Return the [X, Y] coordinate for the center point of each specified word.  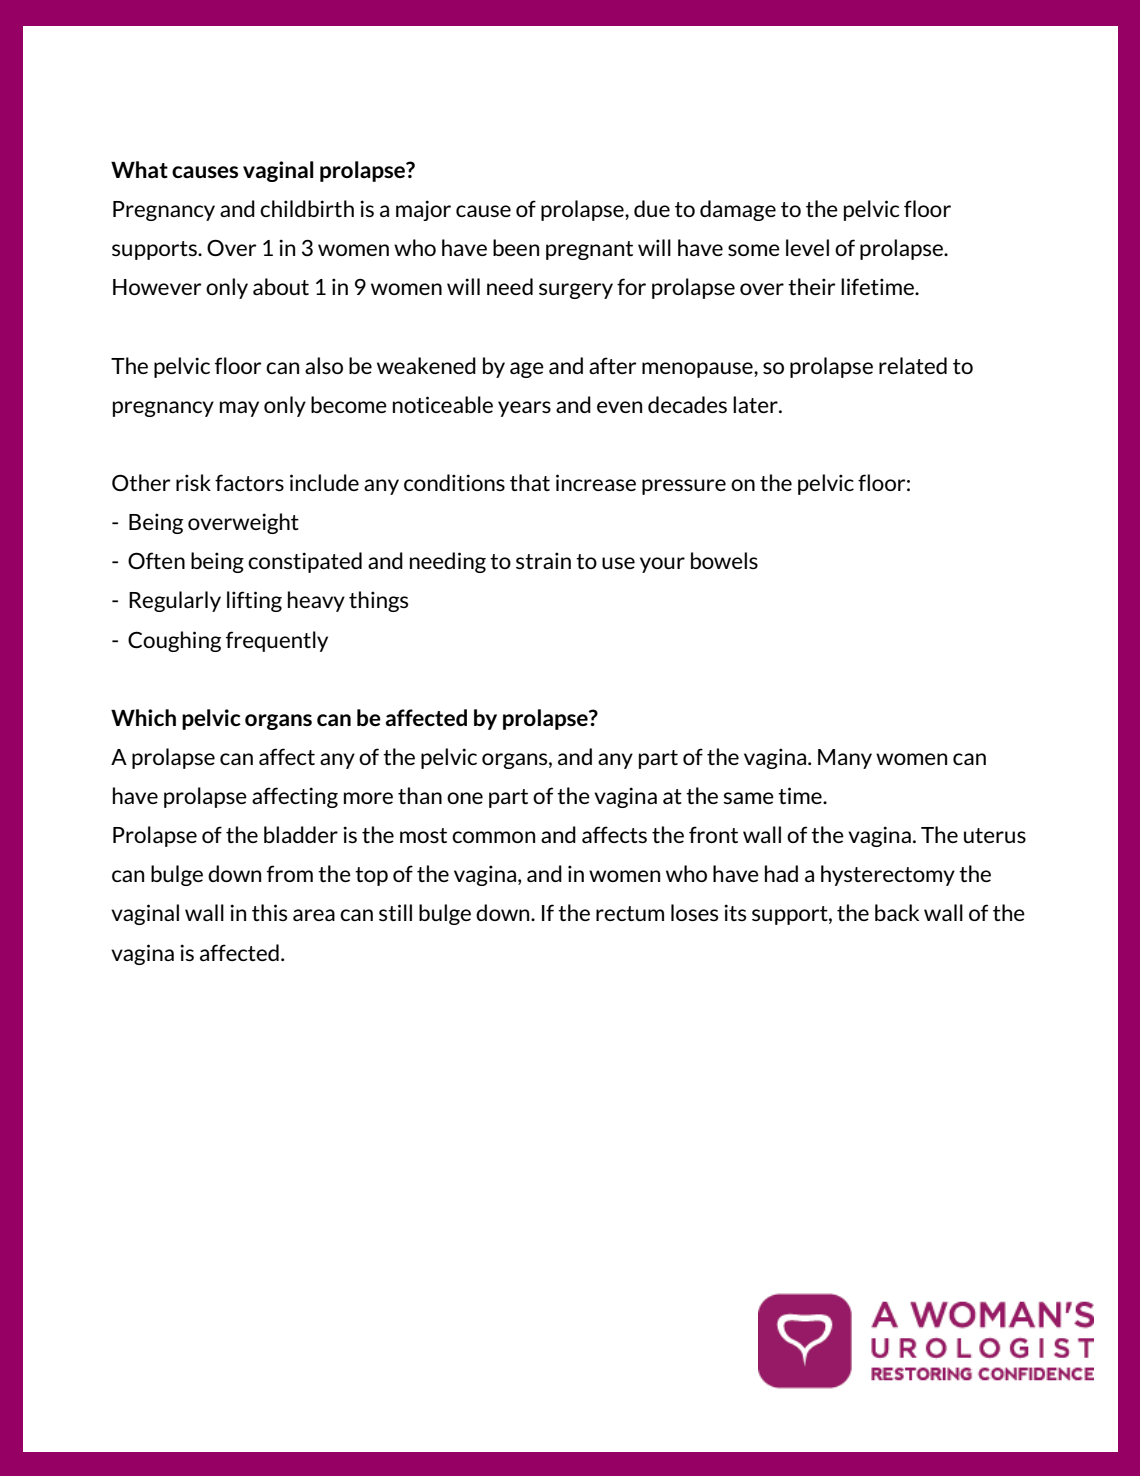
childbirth [307, 208]
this [269, 912]
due [652, 208]
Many [845, 759]
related [913, 365]
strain [543, 560]
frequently [277, 641]
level [807, 247]
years [524, 409]
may [239, 409]
